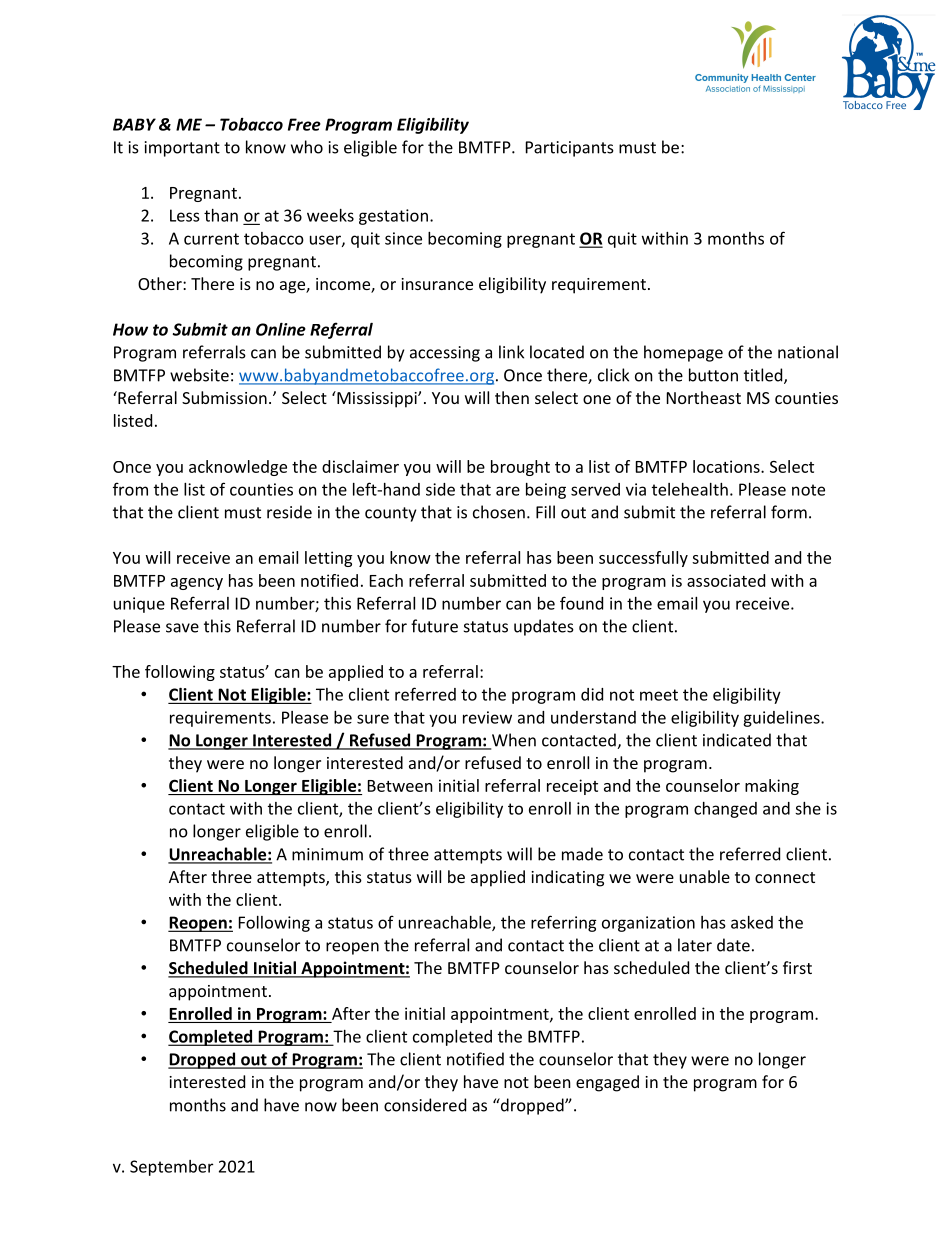  Describe the element at coordinates (607, 1083) in the screenshot. I see `engaged` at that location.
